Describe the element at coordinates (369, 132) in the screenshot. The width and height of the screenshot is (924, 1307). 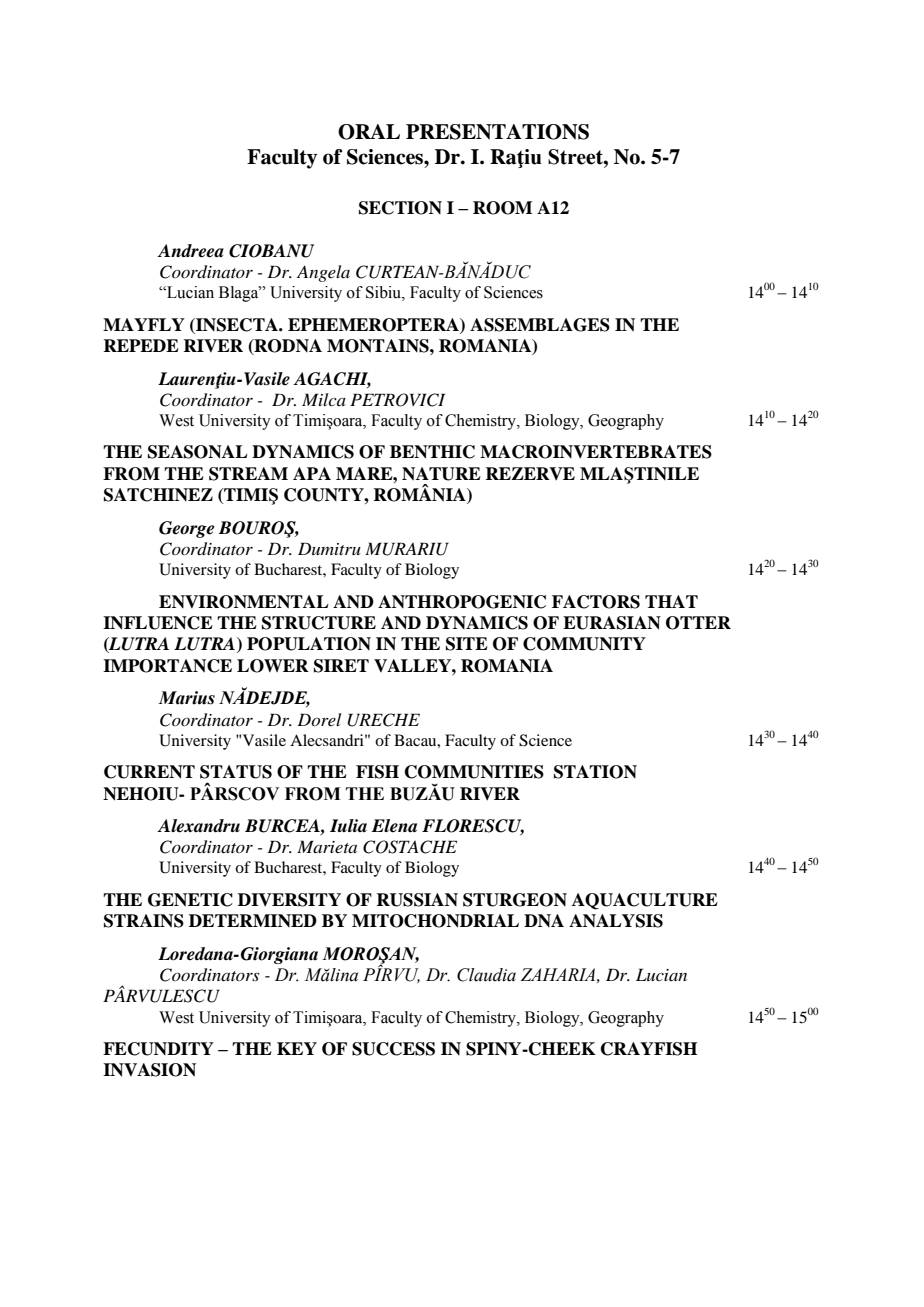
I see `ORAL` at that location.
